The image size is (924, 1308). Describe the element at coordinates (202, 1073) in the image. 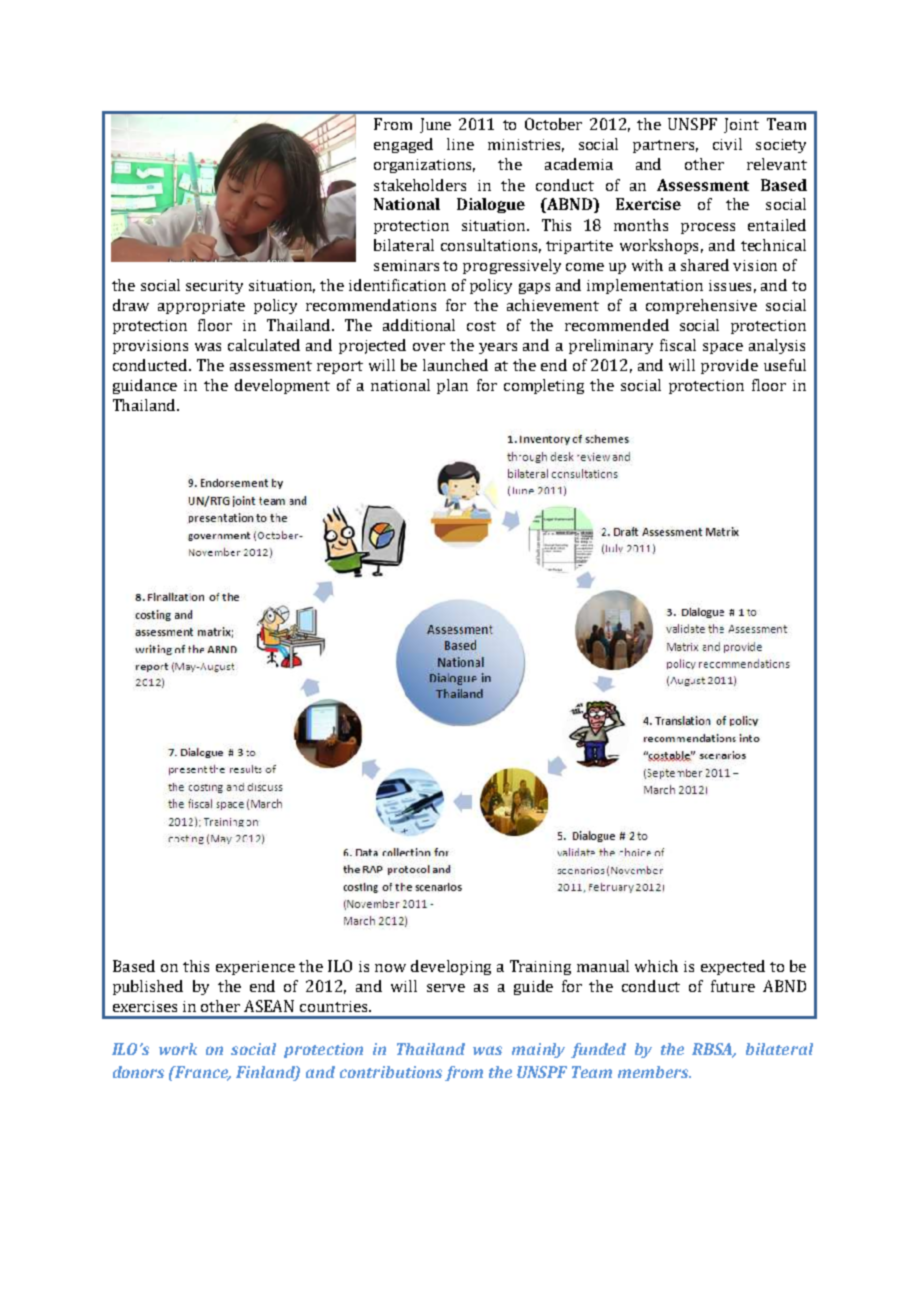

I see `France` at that location.
